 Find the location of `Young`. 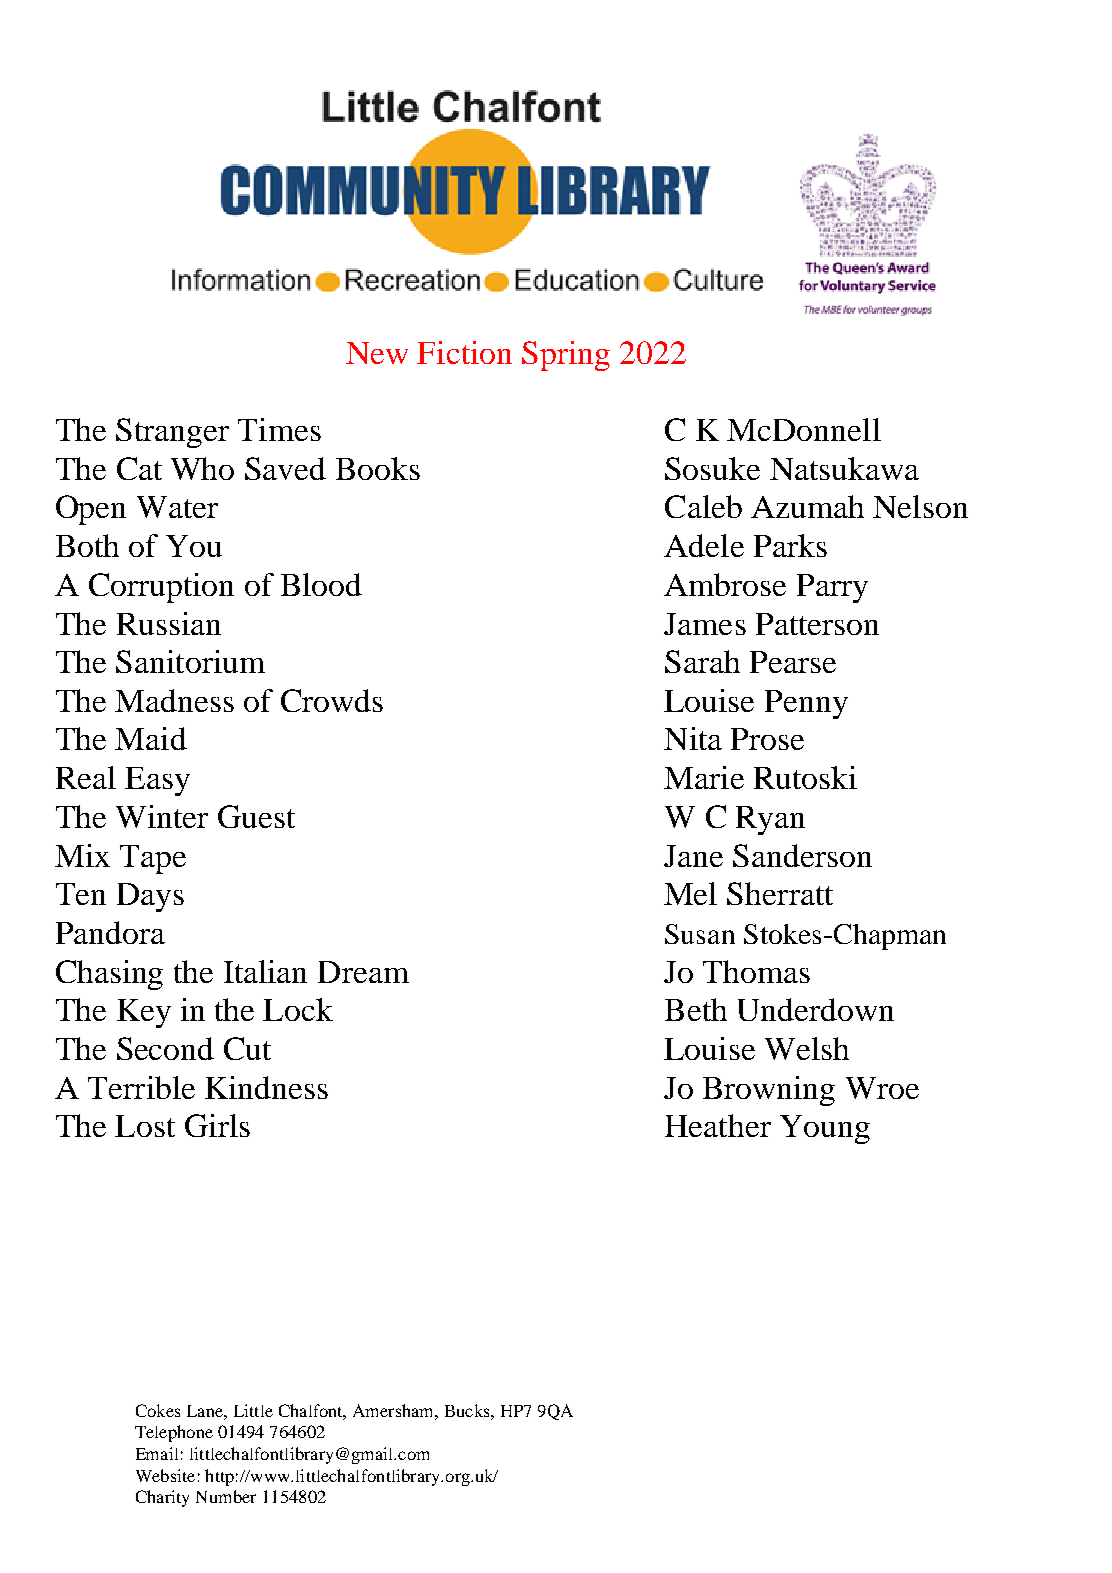

Young is located at coordinates (825, 1129).
